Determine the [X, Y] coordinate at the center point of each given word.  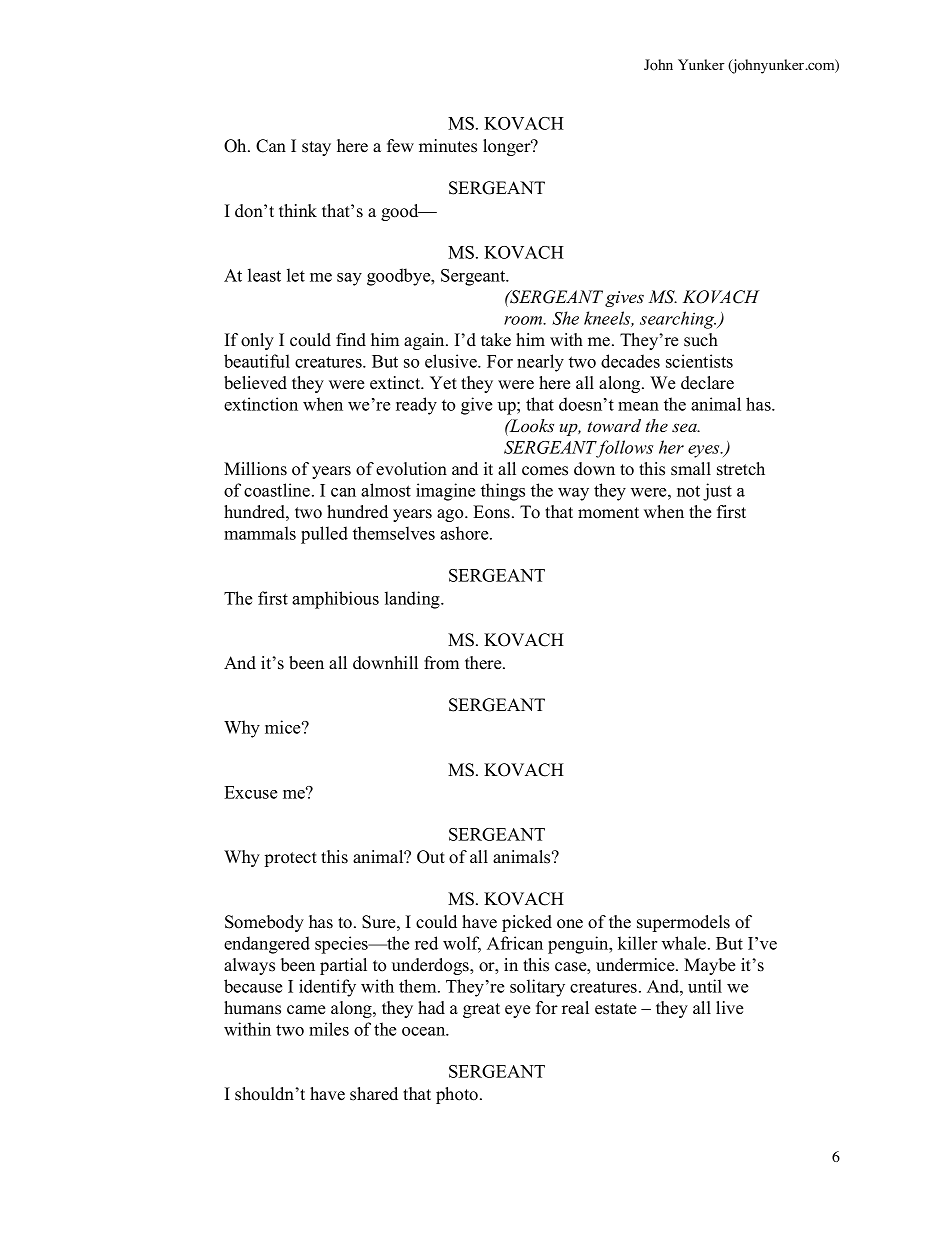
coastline [278, 490]
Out [431, 857]
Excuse [250, 792]
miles [329, 1029]
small [691, 469]
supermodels [683, 923]
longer [508, 147]
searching [678, 320]
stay [316, 148]
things [503, 492]
